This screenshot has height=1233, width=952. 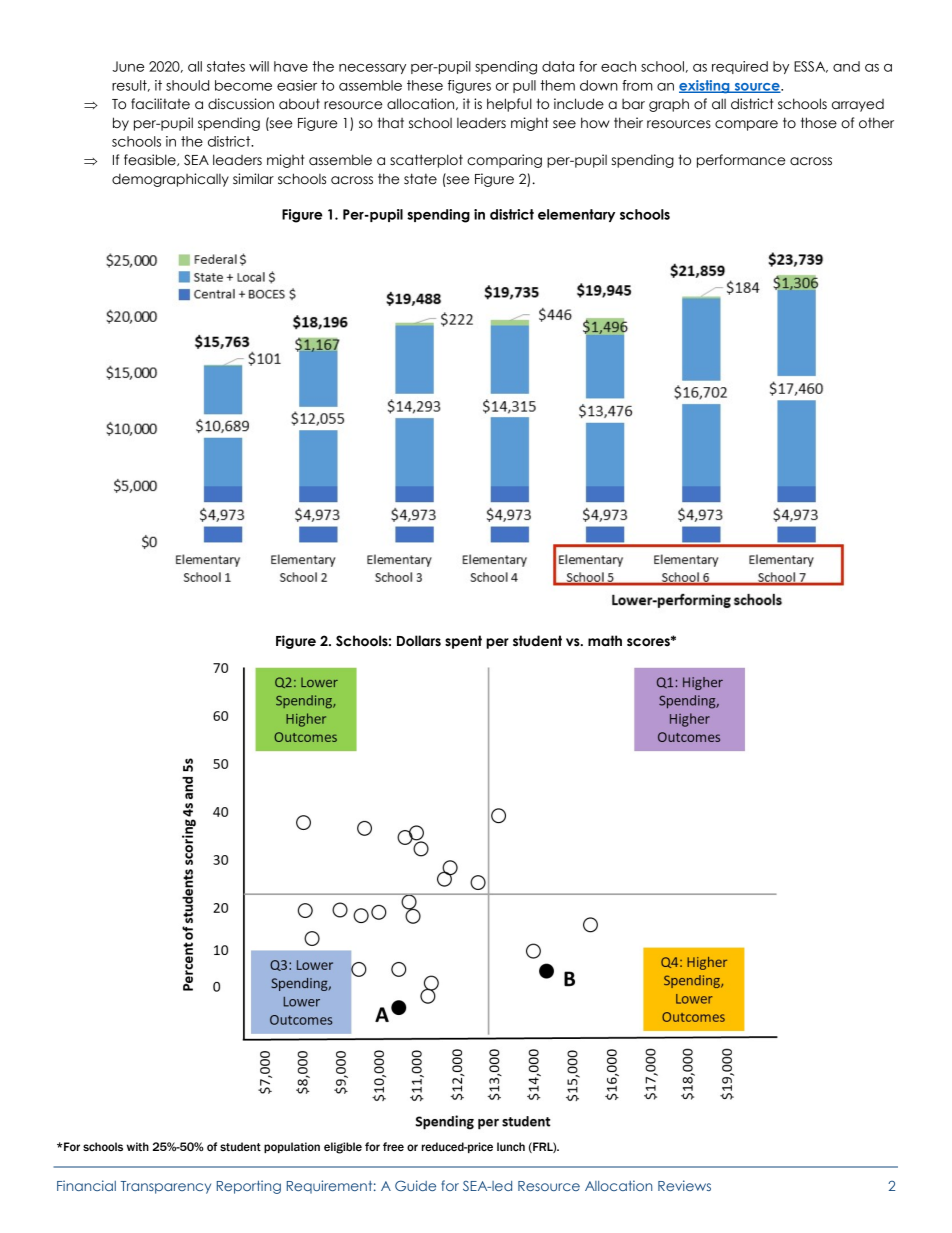 What do you see at coordinates (819, 123) in the screenshot?
I see `those` at bounding box center [819, 123].
